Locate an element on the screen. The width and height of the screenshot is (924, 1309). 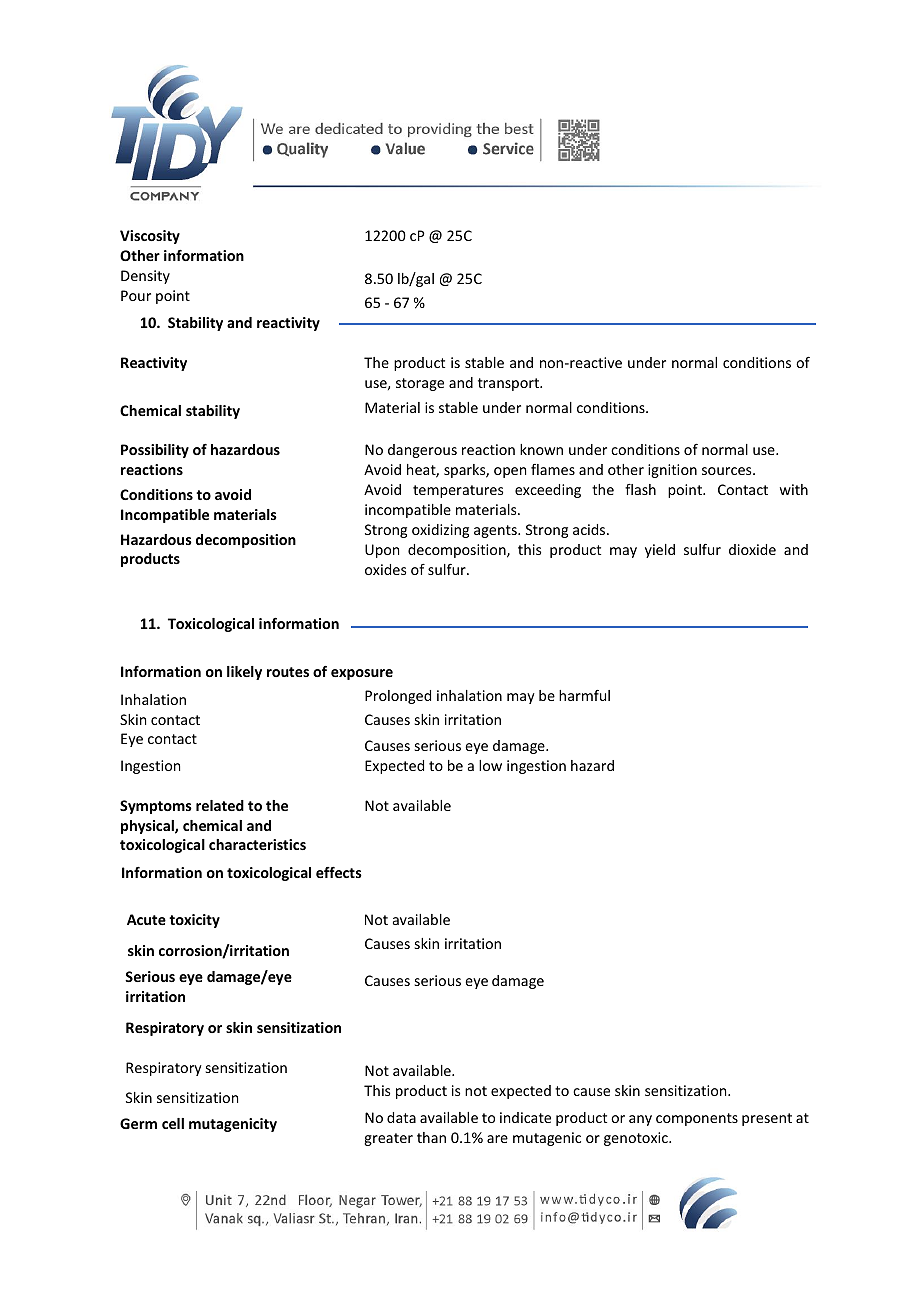
transport is located at coordinates (510, 384).
